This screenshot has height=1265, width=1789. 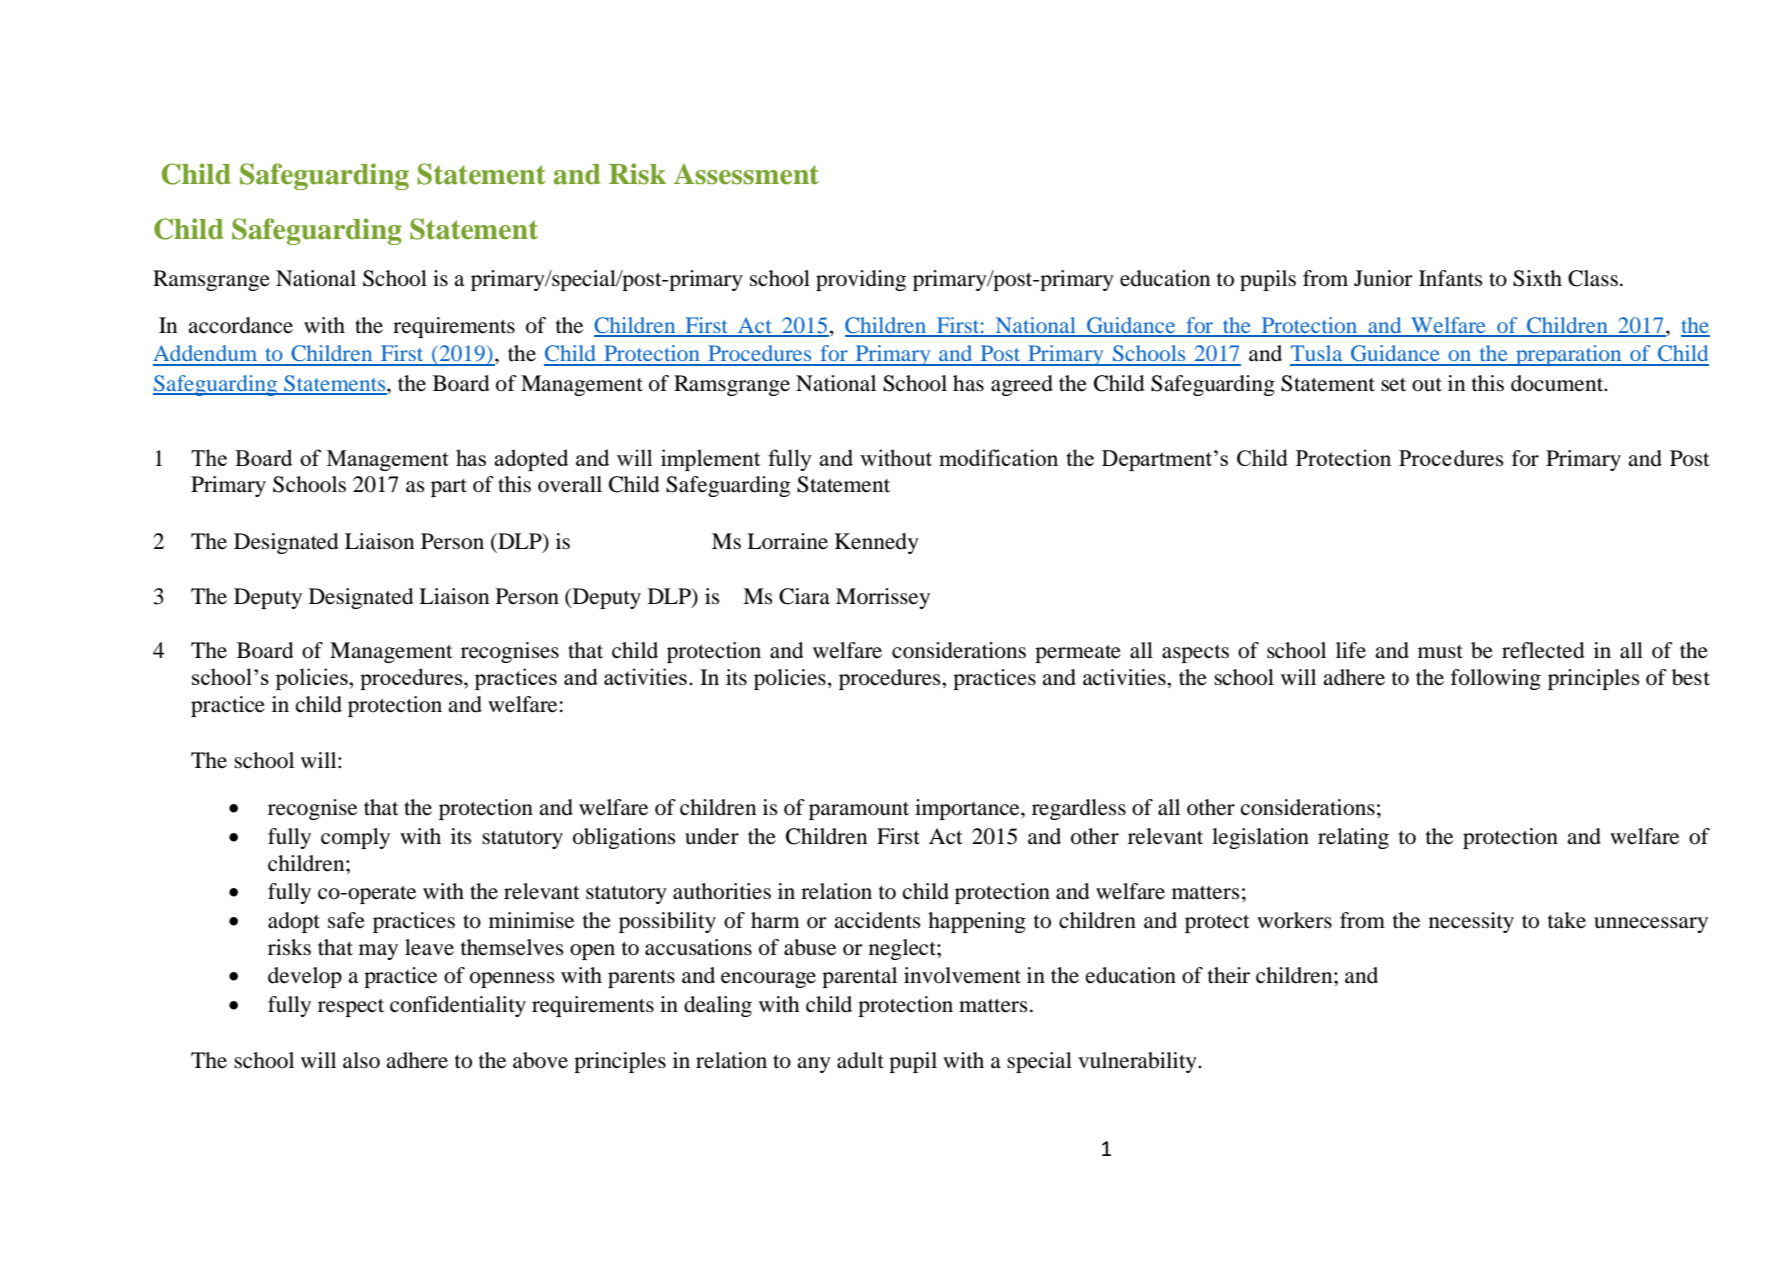 I want to click on Sixth, so click(x=1537, y=278).
